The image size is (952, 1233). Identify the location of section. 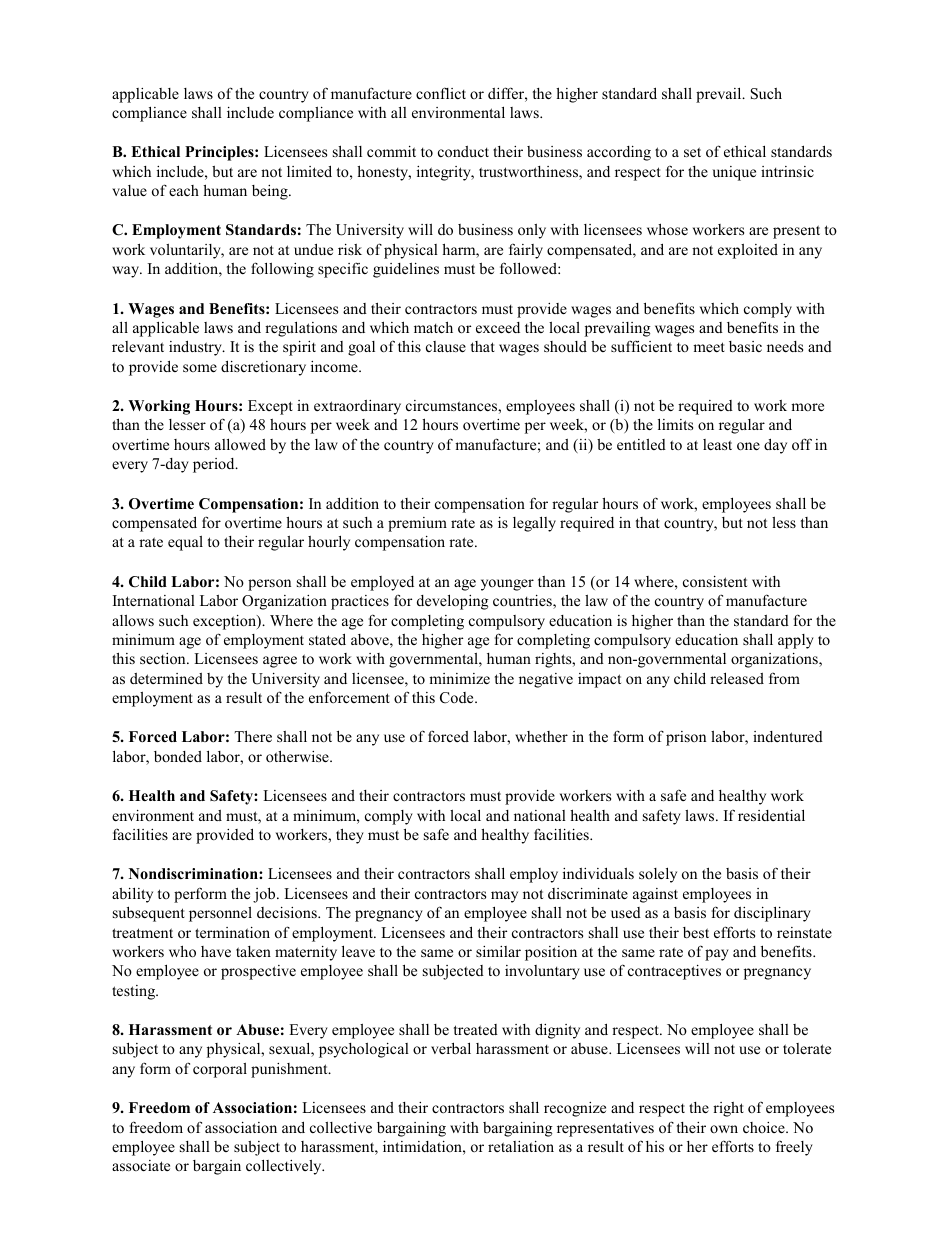
(164, 658).
